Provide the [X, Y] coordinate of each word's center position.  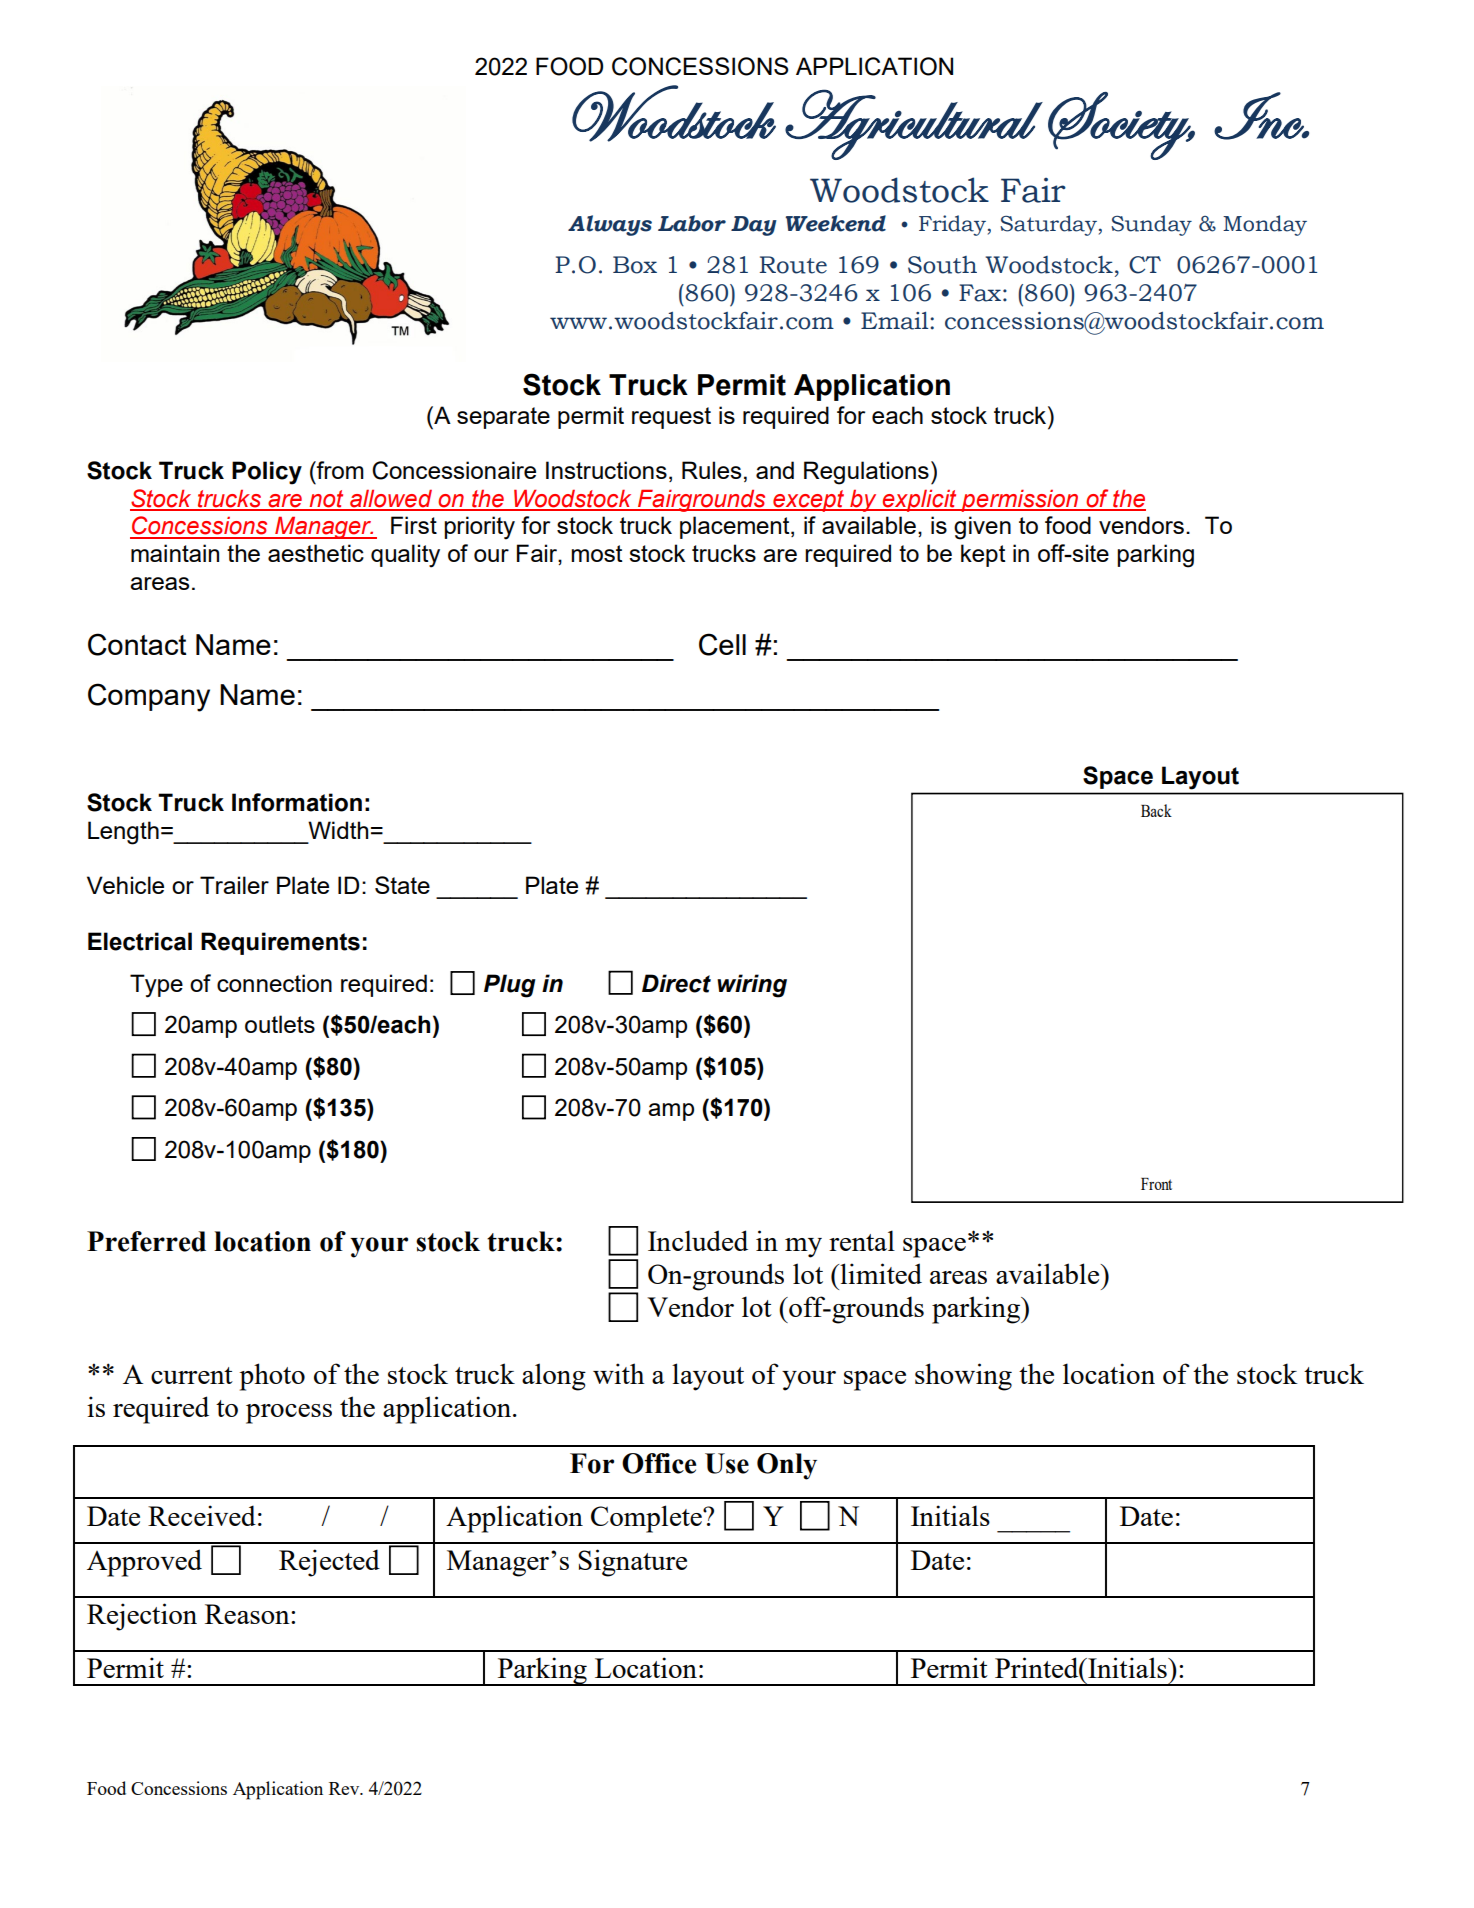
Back [1156, 810]
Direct [676, 983]
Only [787, 1466]
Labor [692, 223]
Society [1120, 126]
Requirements [280, 943]
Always [610, 225]
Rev [345, 1788]
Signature [632, 1563]
